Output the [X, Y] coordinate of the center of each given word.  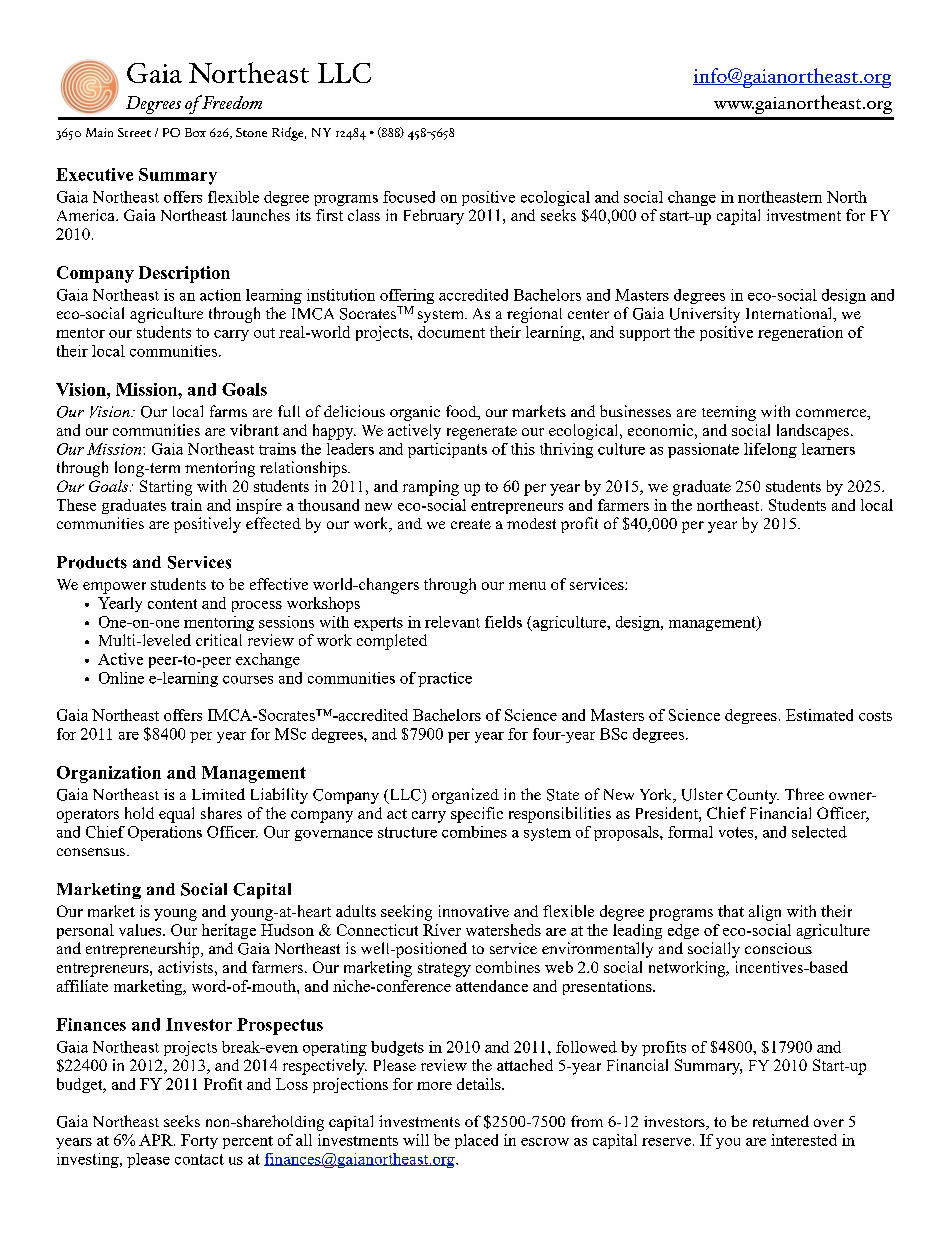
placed [476, 1141]
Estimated [819, 715]
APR [157, 1140]
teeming [729, 413]
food [462, 412]
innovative [474, 911]
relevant [452, 622]
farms [228, 411]
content [172, 604]
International [790, 314]
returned [781, 1121]
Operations [165, 833]
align [765, 913]
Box [195, 132]
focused [409, 197]
